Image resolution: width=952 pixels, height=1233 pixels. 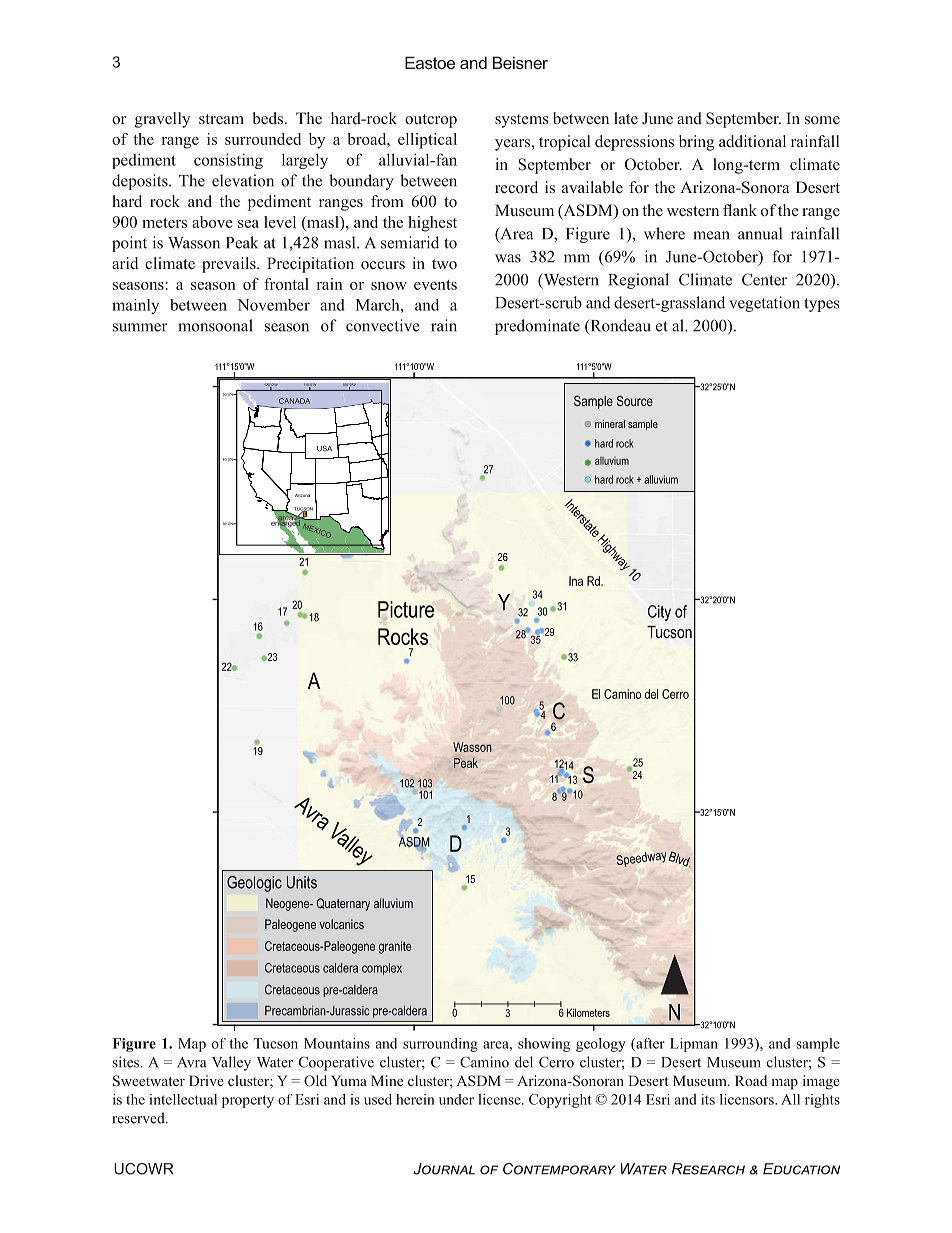 What do you see at coordinates (659, 613) in the screenshot?
I see `City` at bounding box center [659, 613].
